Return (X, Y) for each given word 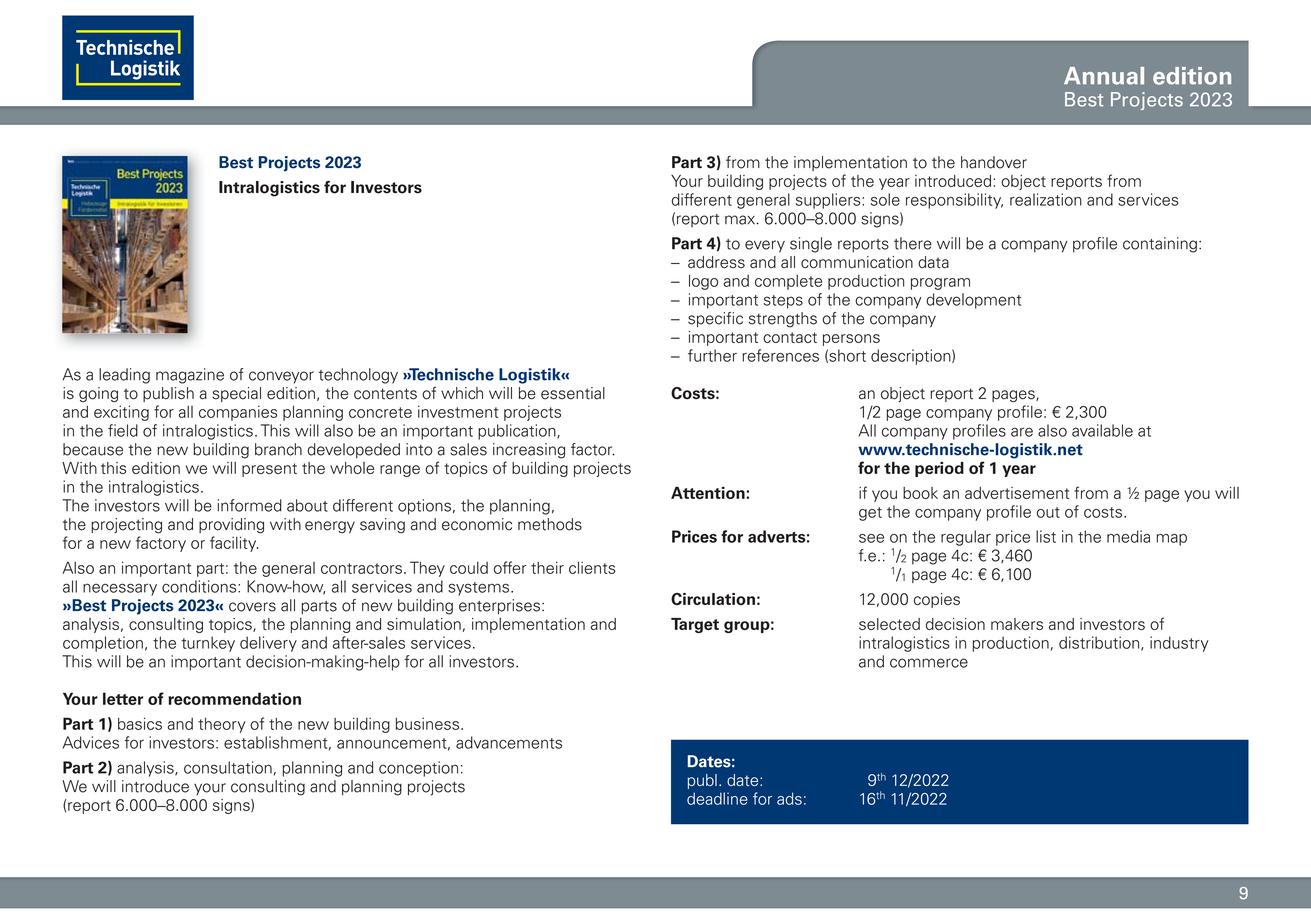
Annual (1104, 76)
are (1022, 432)
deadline (717, 798)
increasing (529, 451)
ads (789, 798)
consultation (228, 767)
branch (278, 449)
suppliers (829, 201)
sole (885, 199)
